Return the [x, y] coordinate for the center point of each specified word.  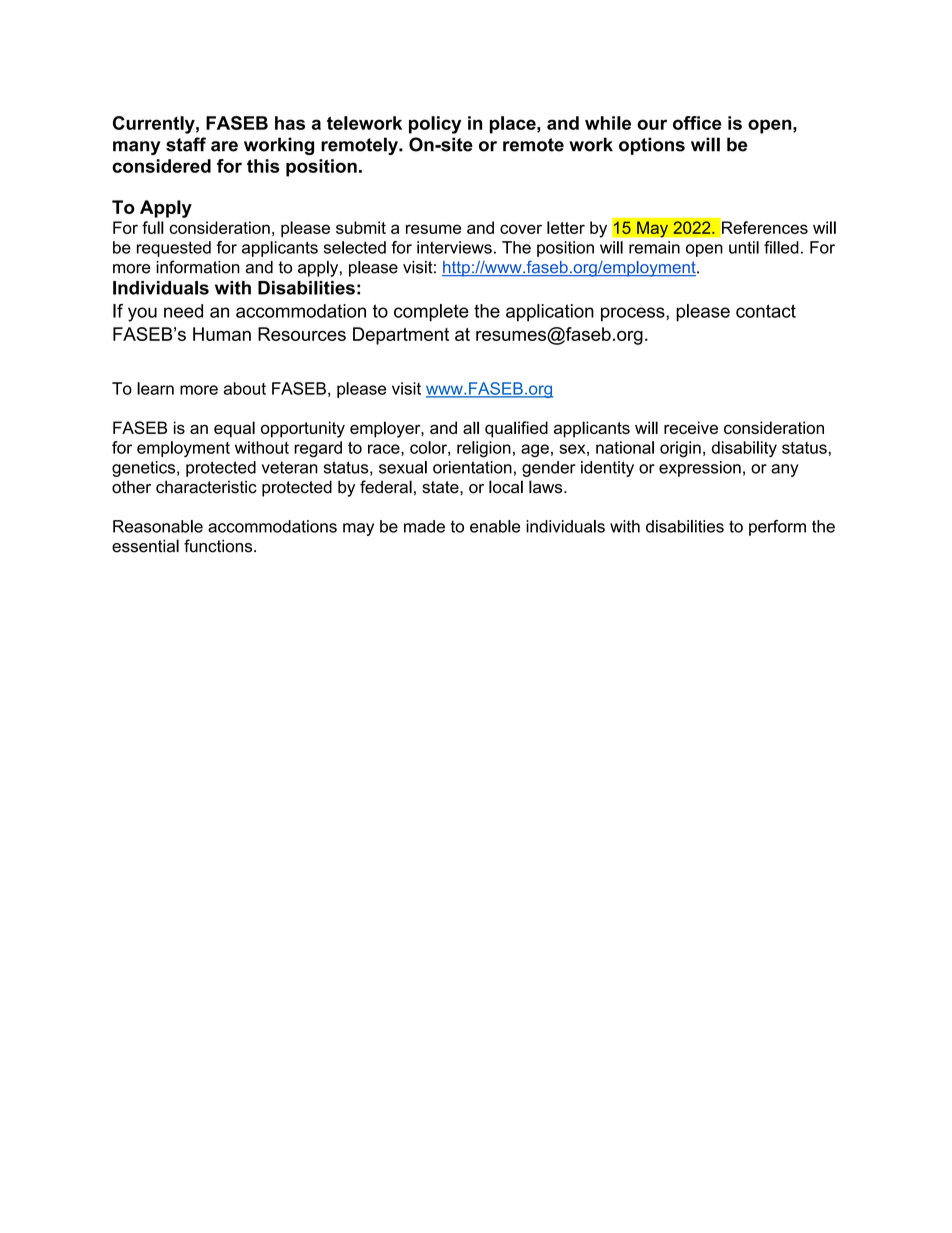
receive [691, 427]
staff [186, 144]
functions [219, 546]
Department [401, 336]
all [471, 427]
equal [234, 429]
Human [222, 334]
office [697, 123]
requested [174, 249]
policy [435, 125]
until [744, 247]
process [634, 314]
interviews [454, 247]
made [424, 526]
